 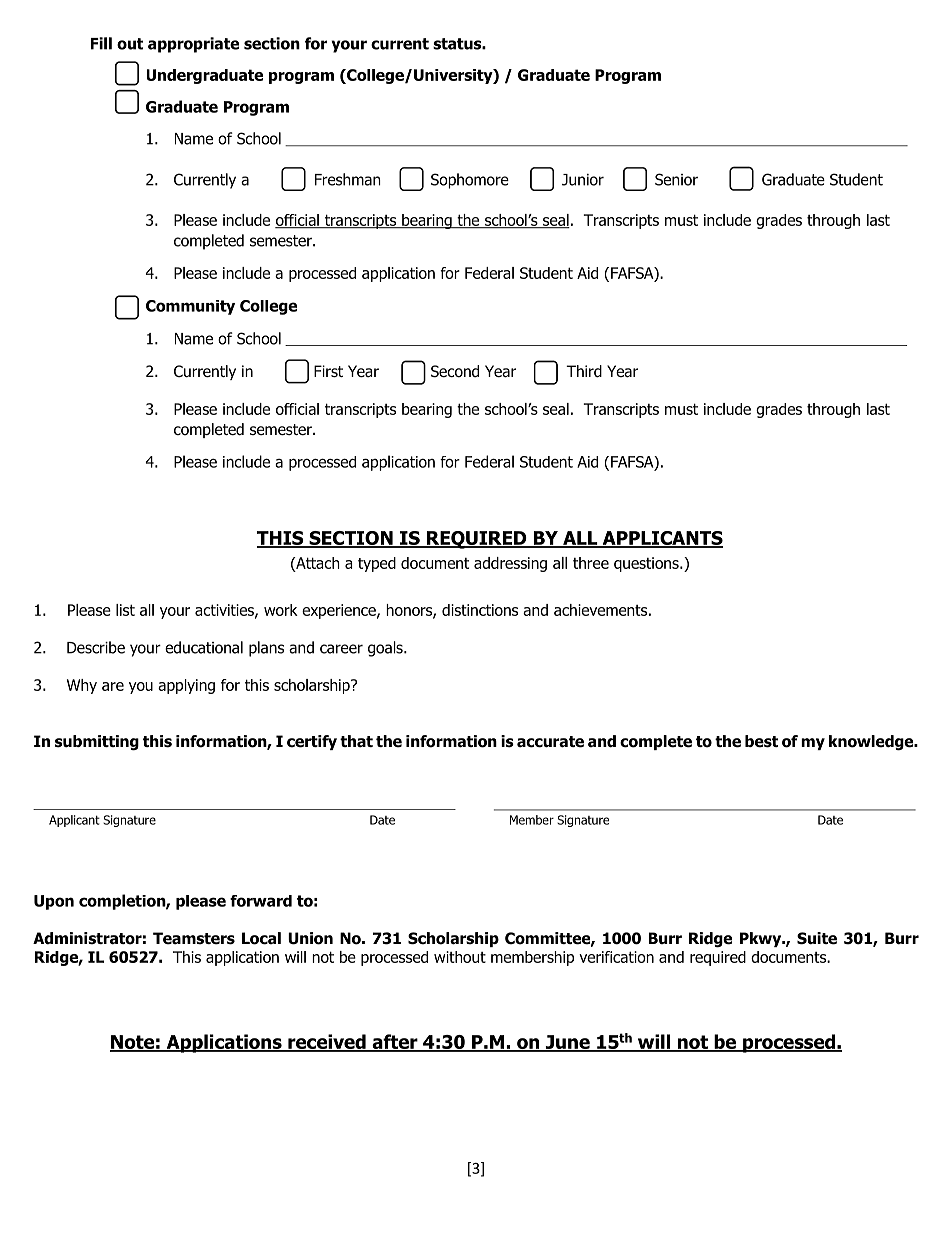 I want to click on Sophomore, so click(x=470, y=181).
